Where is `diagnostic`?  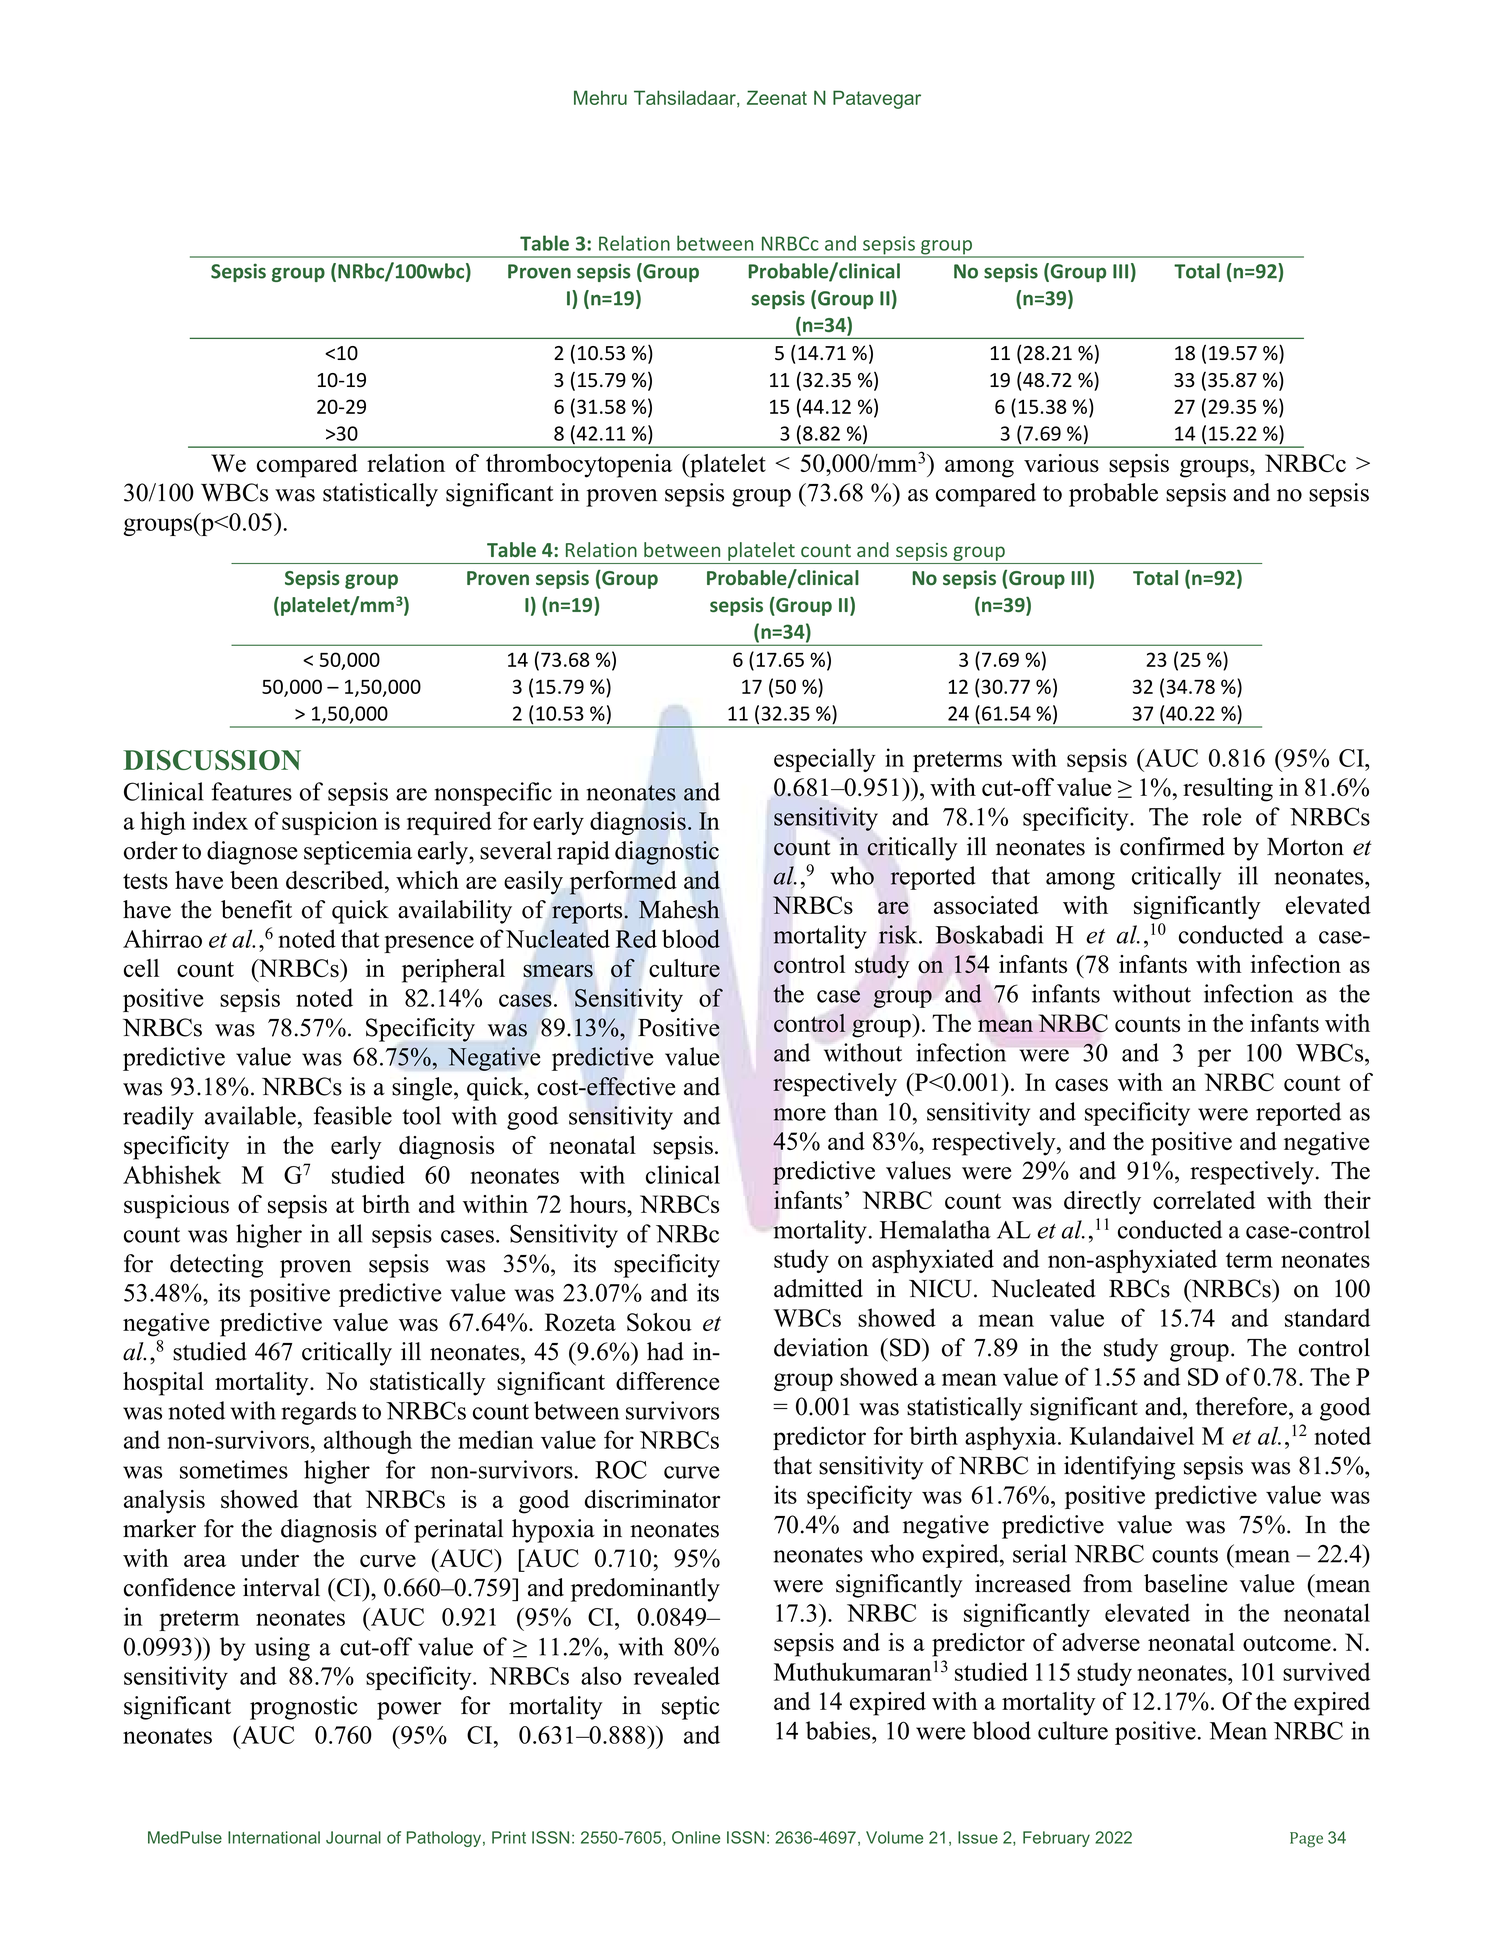
diagnostic is located at coordinates (667, 853).
